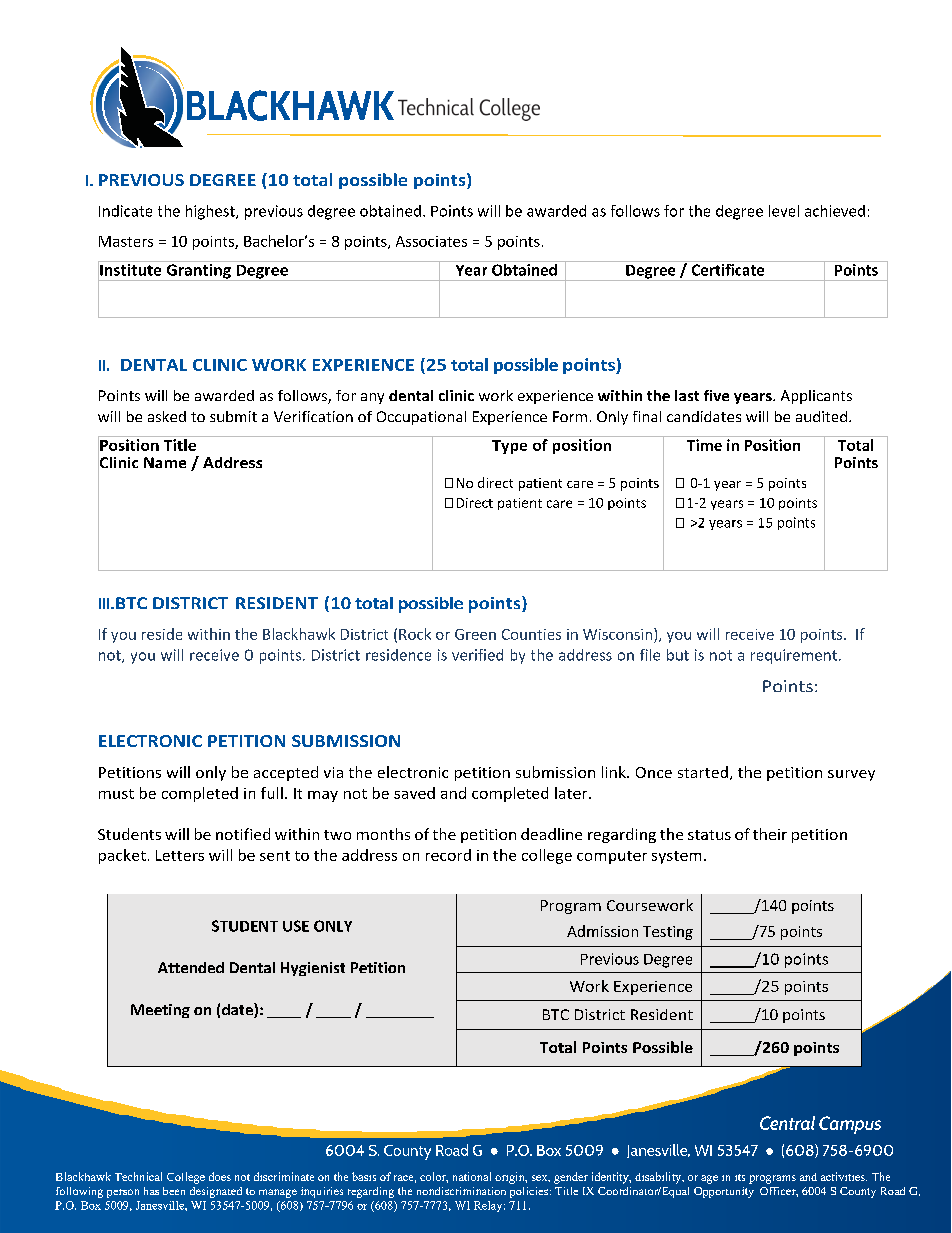 This page has width=952, height=1233. What do you see at coordinates (477, 655) in the page?
I see `verified` at bounding box center [477, 655].
